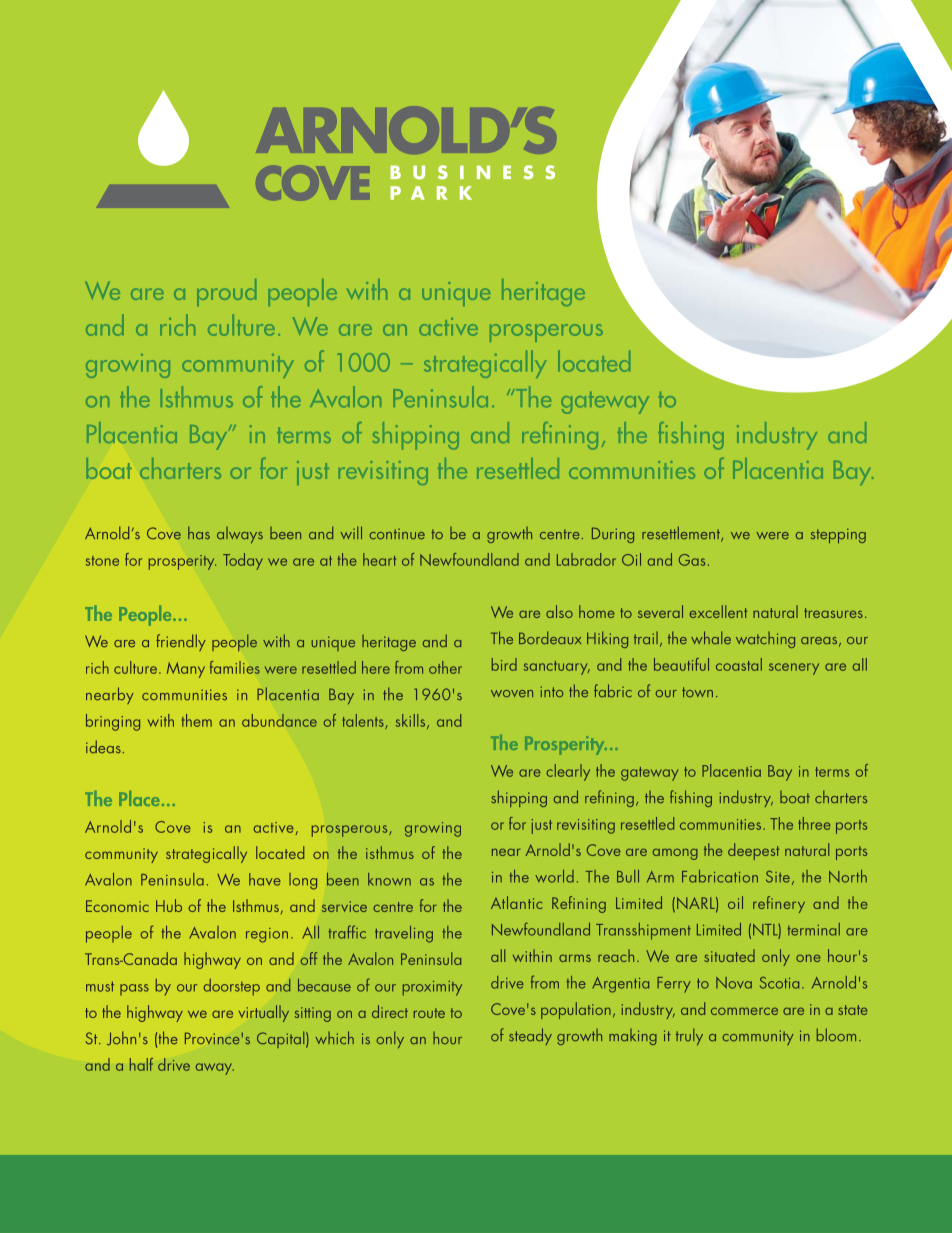  I want to click on ideas, so click(103, 746).
